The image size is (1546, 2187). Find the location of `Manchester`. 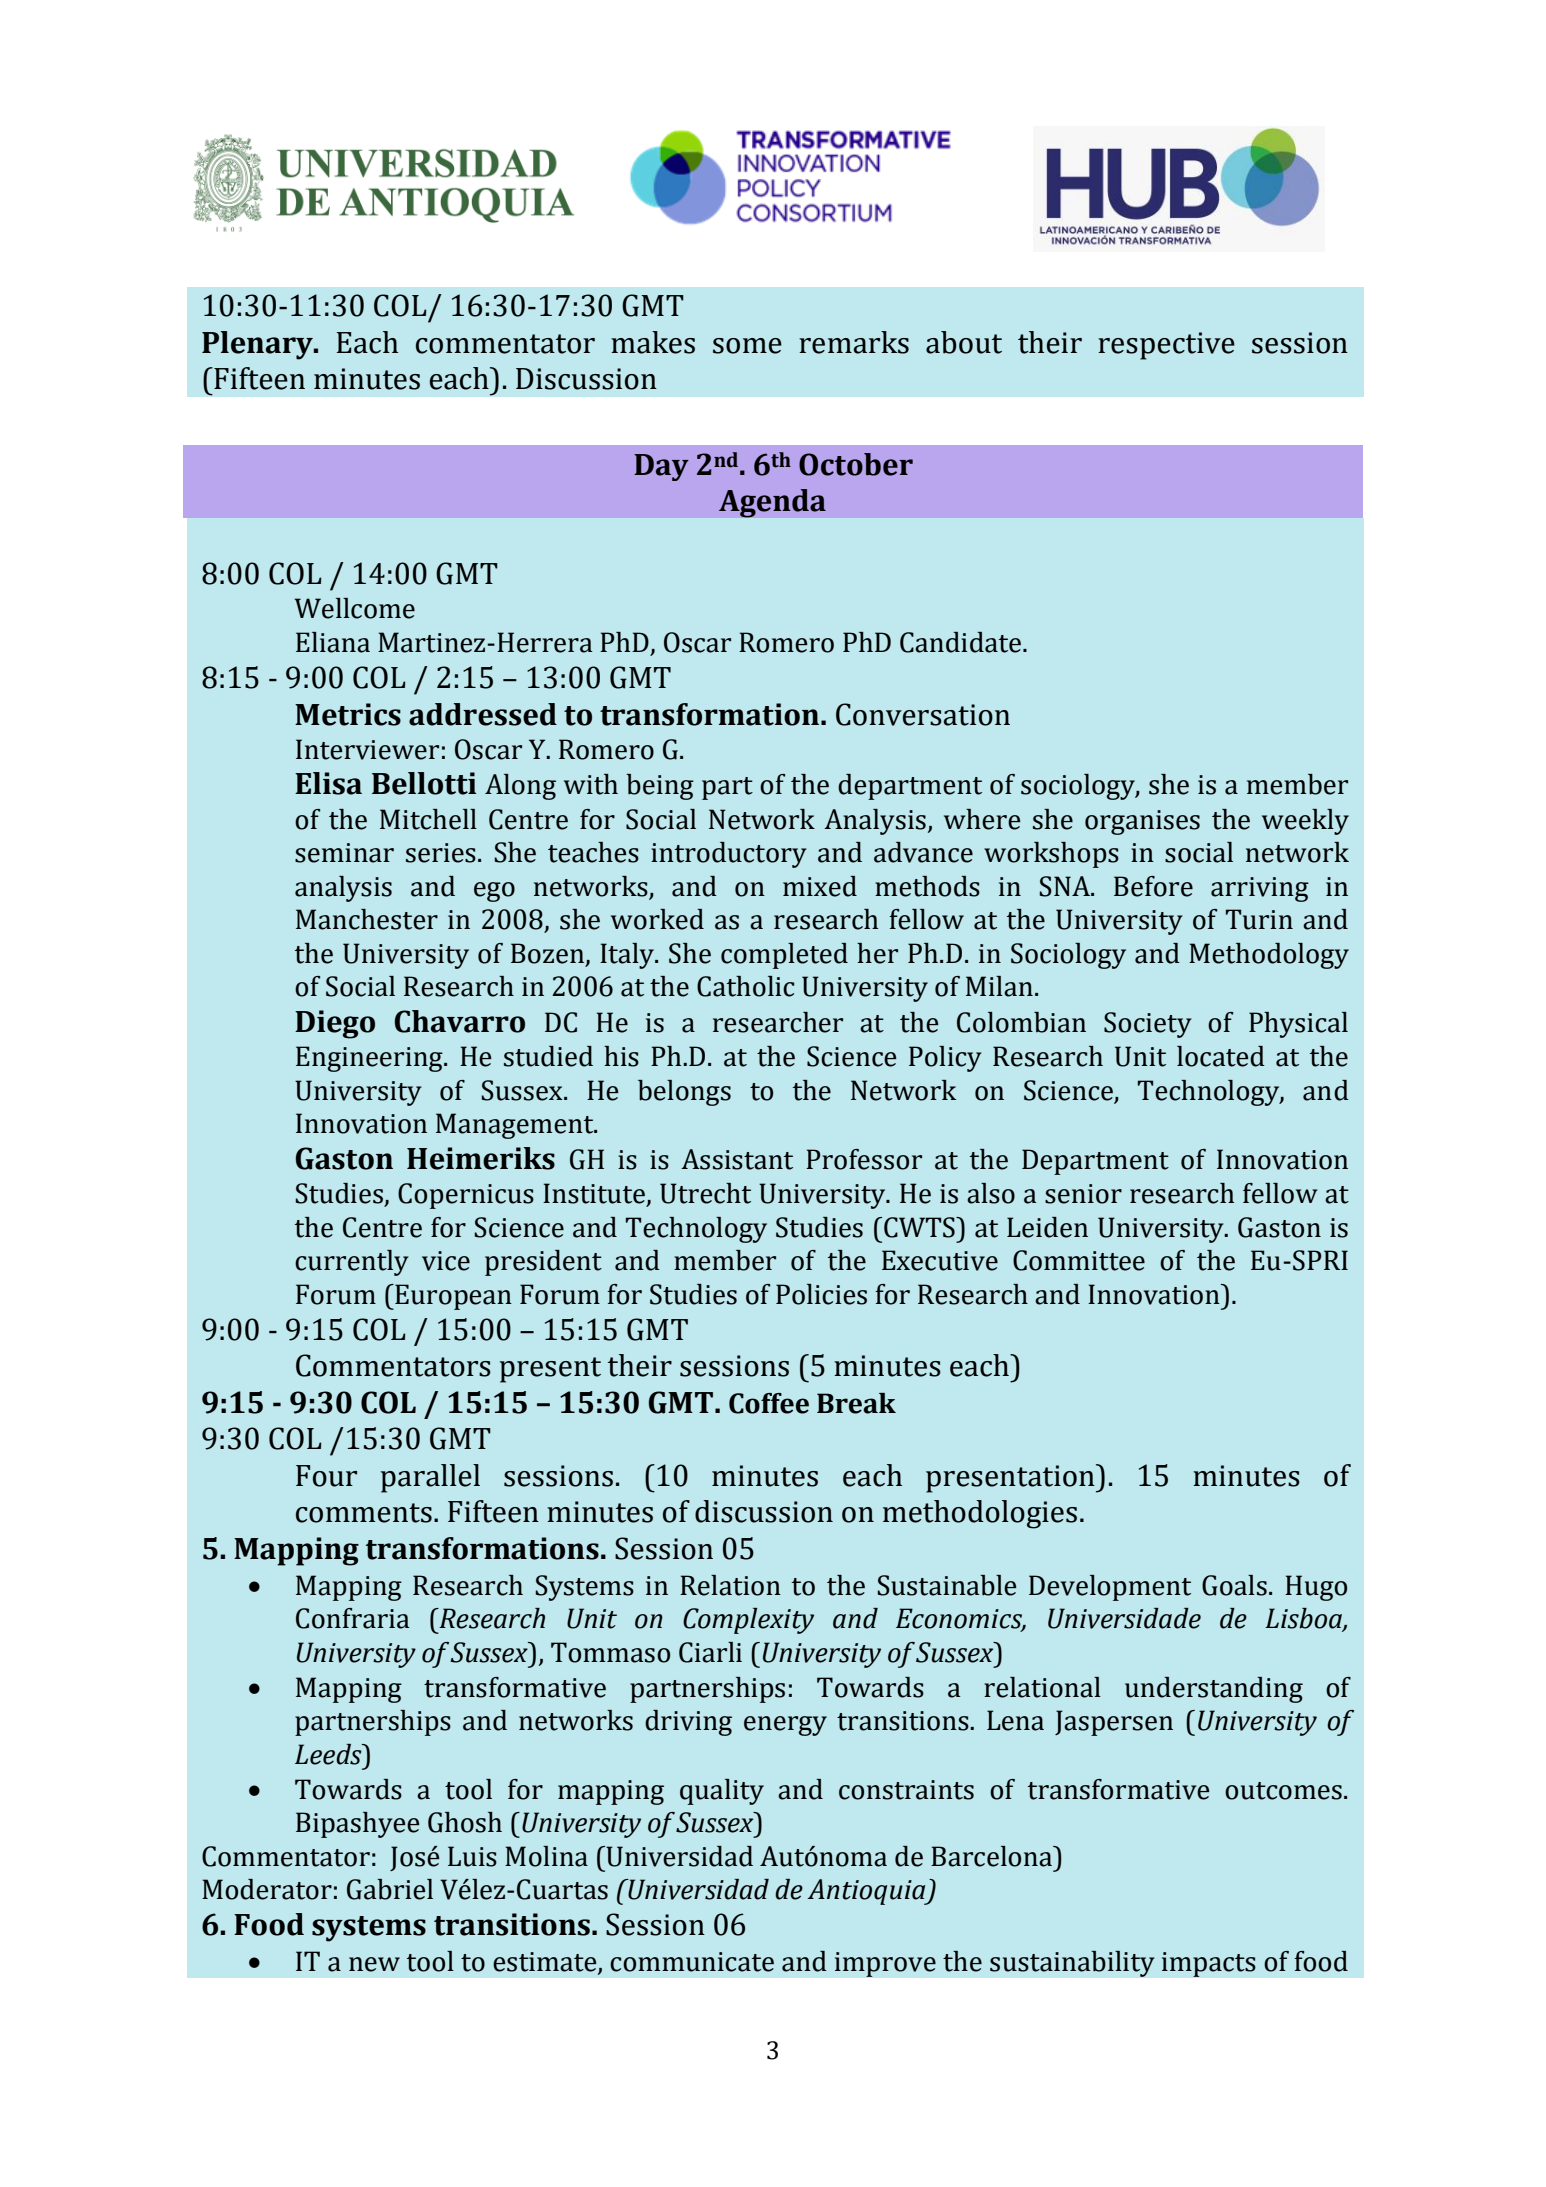

Manchester is located at coordinates (367, 919).
